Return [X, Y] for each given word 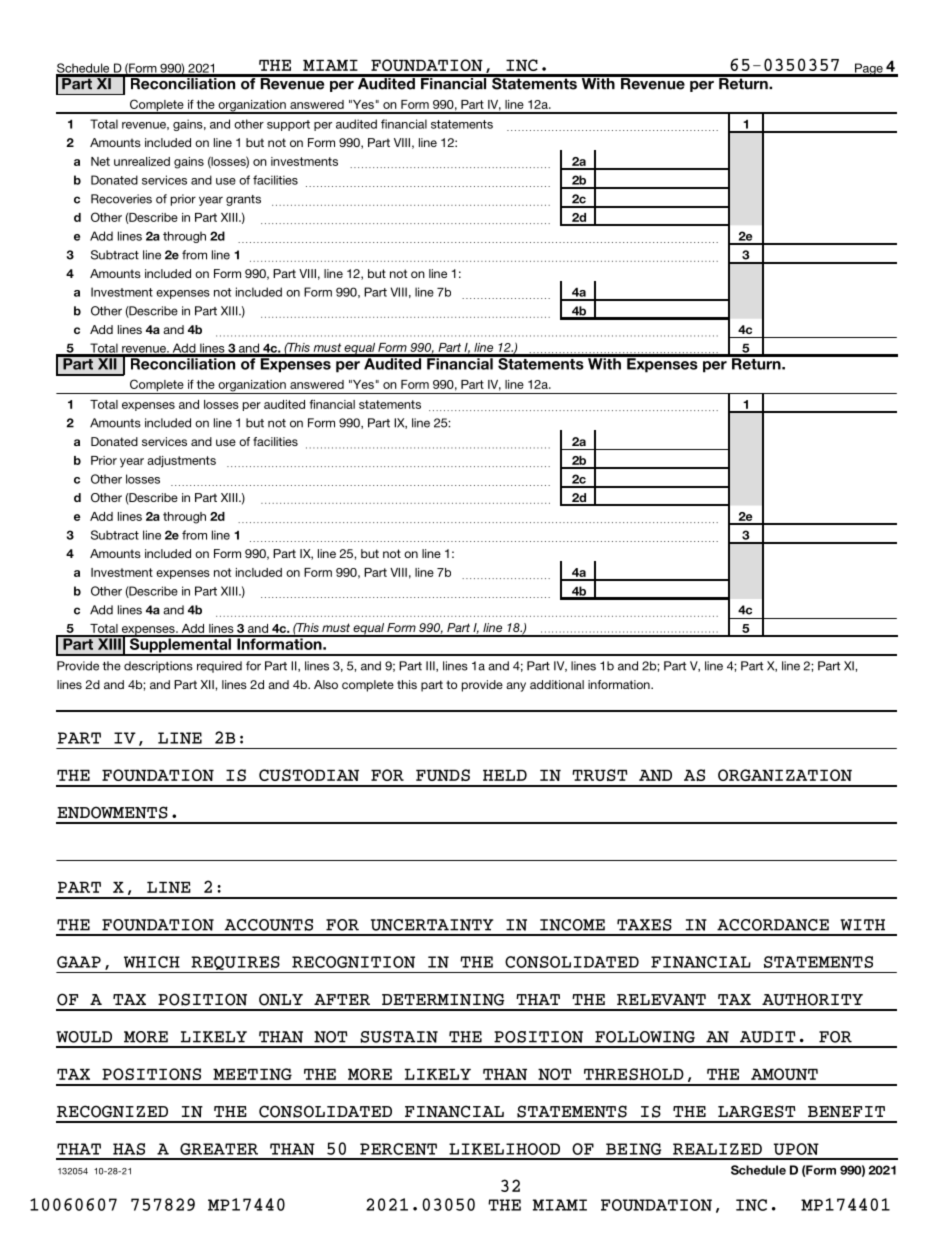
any [516, 687]
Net [100, 161]
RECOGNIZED [112, 1111]
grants [243, 200]
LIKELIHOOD [504, 1149]
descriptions [158, 667]
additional [557, 684]
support [288, 125]
